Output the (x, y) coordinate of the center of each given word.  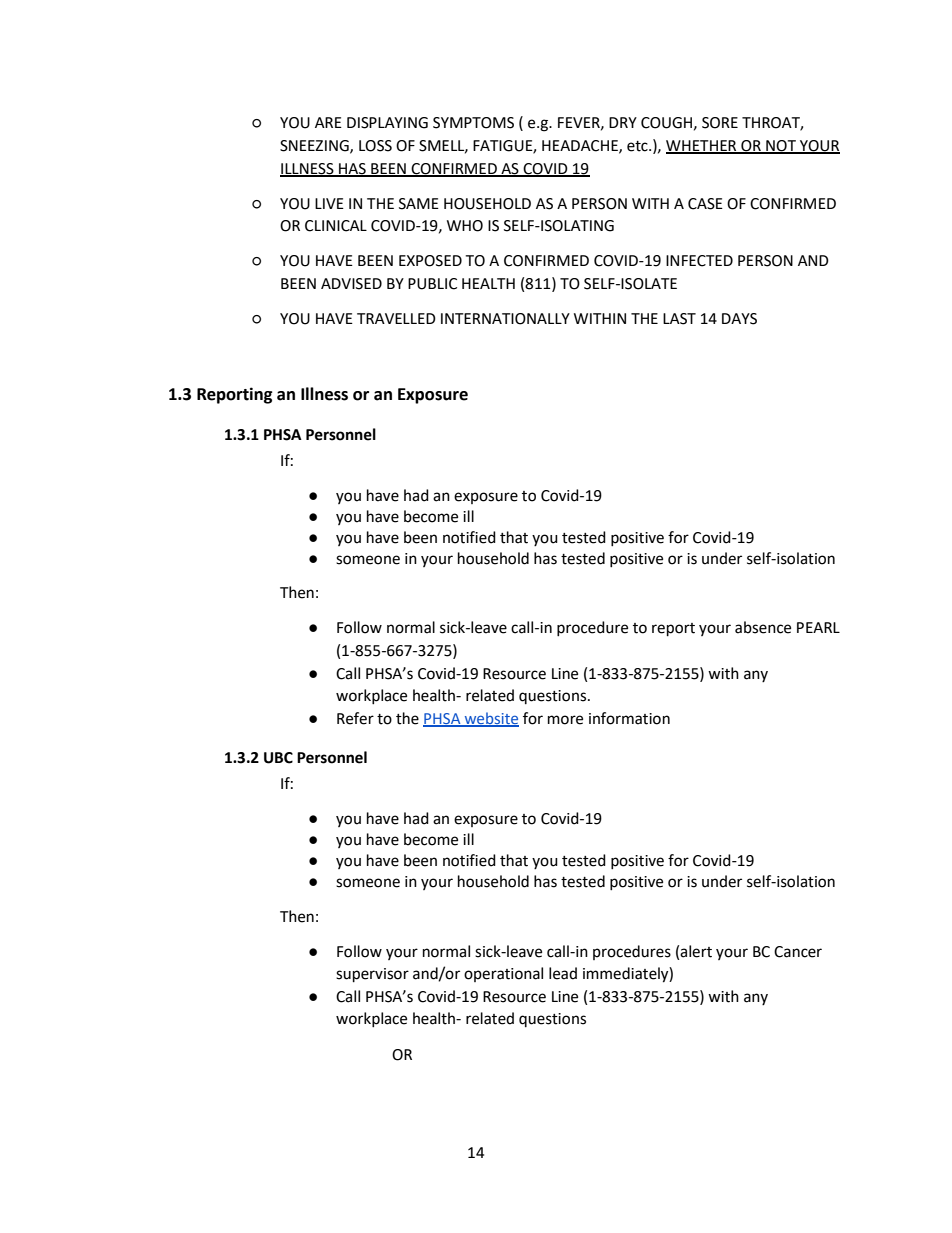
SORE (720, 123)
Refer (355, 718)
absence (763, 627)
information (629, 718)
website (490, 719)
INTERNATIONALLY (505, 319)
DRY (623, 122)
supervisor (372, 975)
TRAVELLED (396, 318)
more (565, 720)
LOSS (375, 146)
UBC (278, 758)
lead (563, 973)
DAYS (739, 319)
